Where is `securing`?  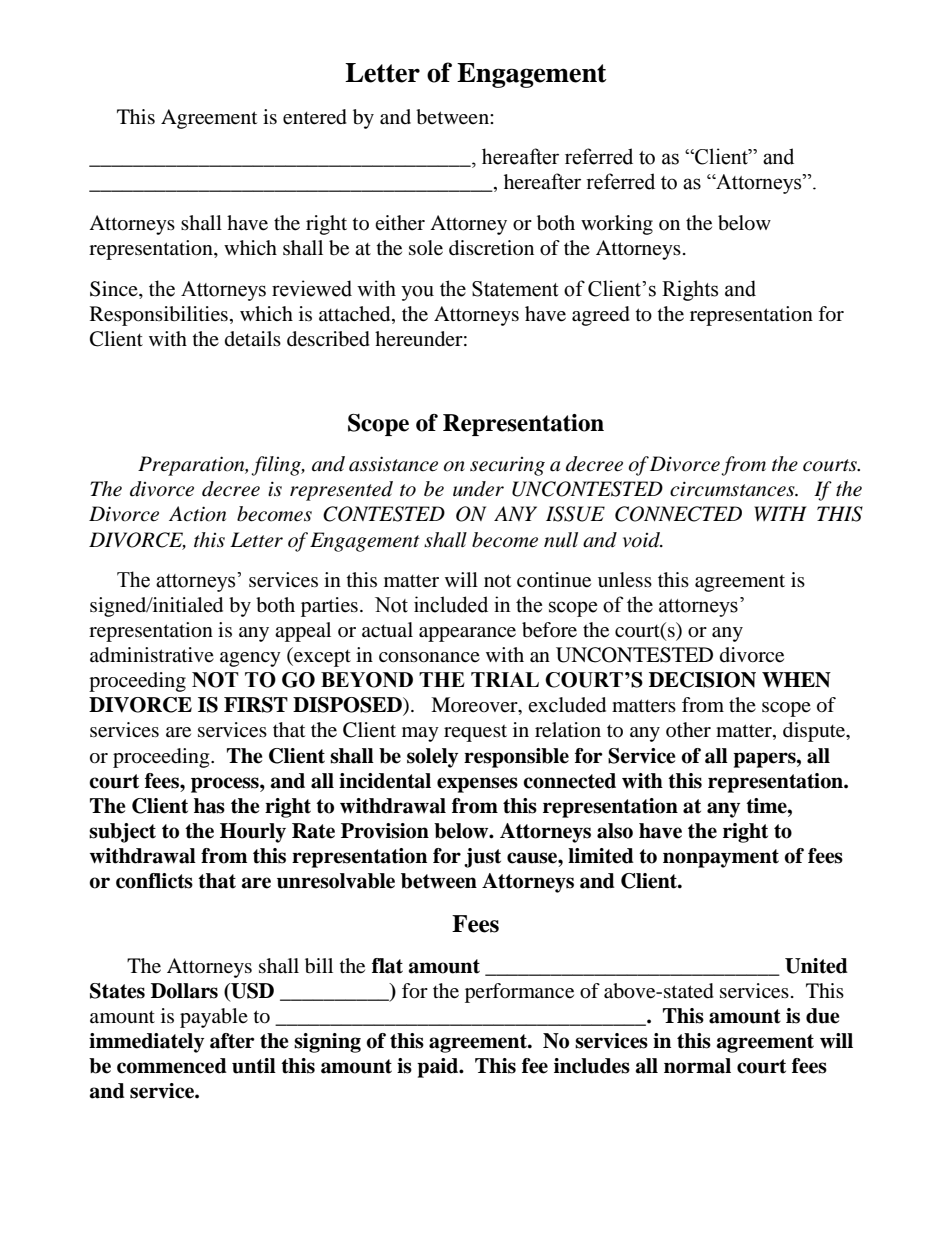 securing is located at coordinates (507, 466).
